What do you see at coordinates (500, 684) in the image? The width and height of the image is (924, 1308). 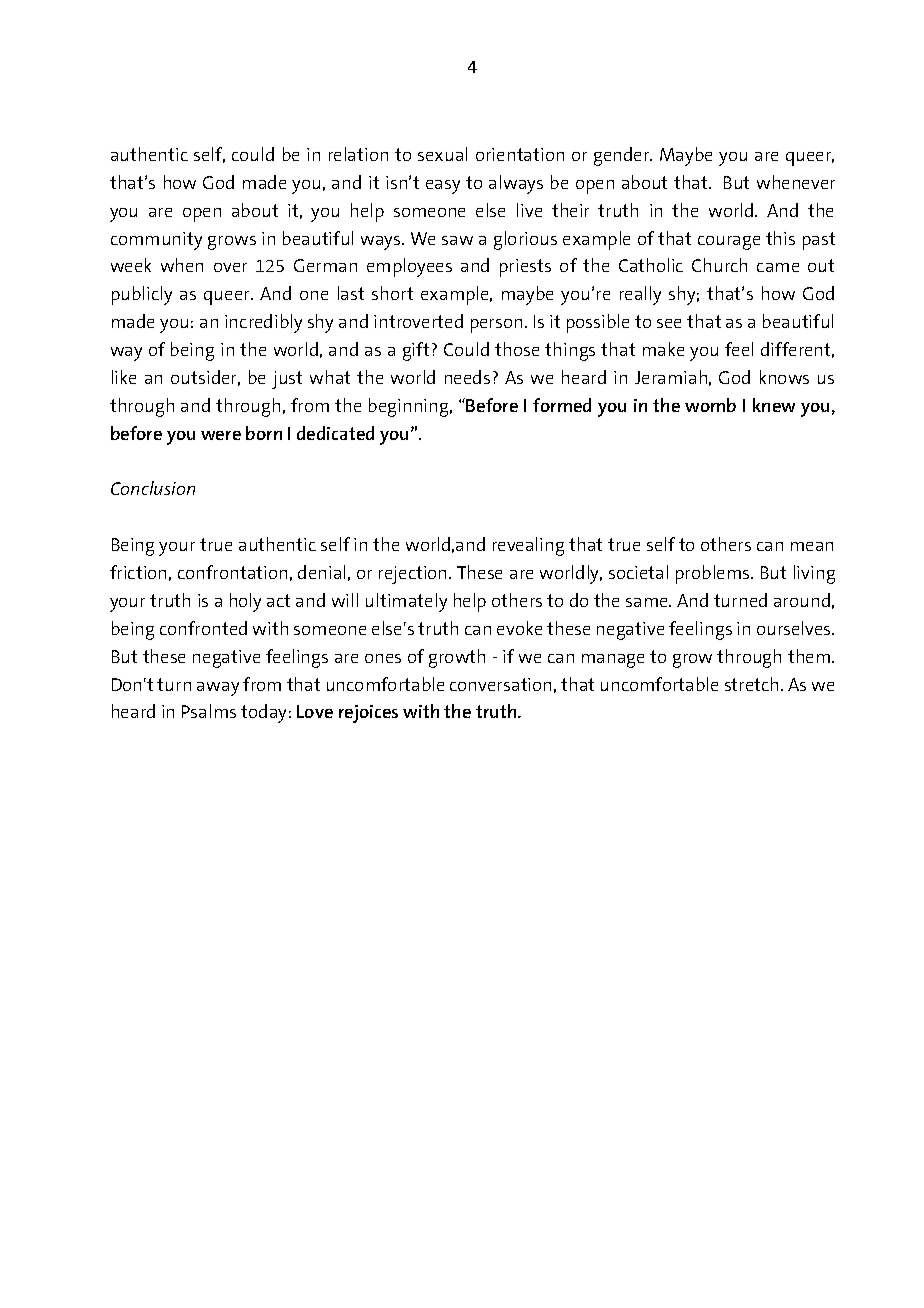 I see `conversation` at bounding box center [500, 684].
